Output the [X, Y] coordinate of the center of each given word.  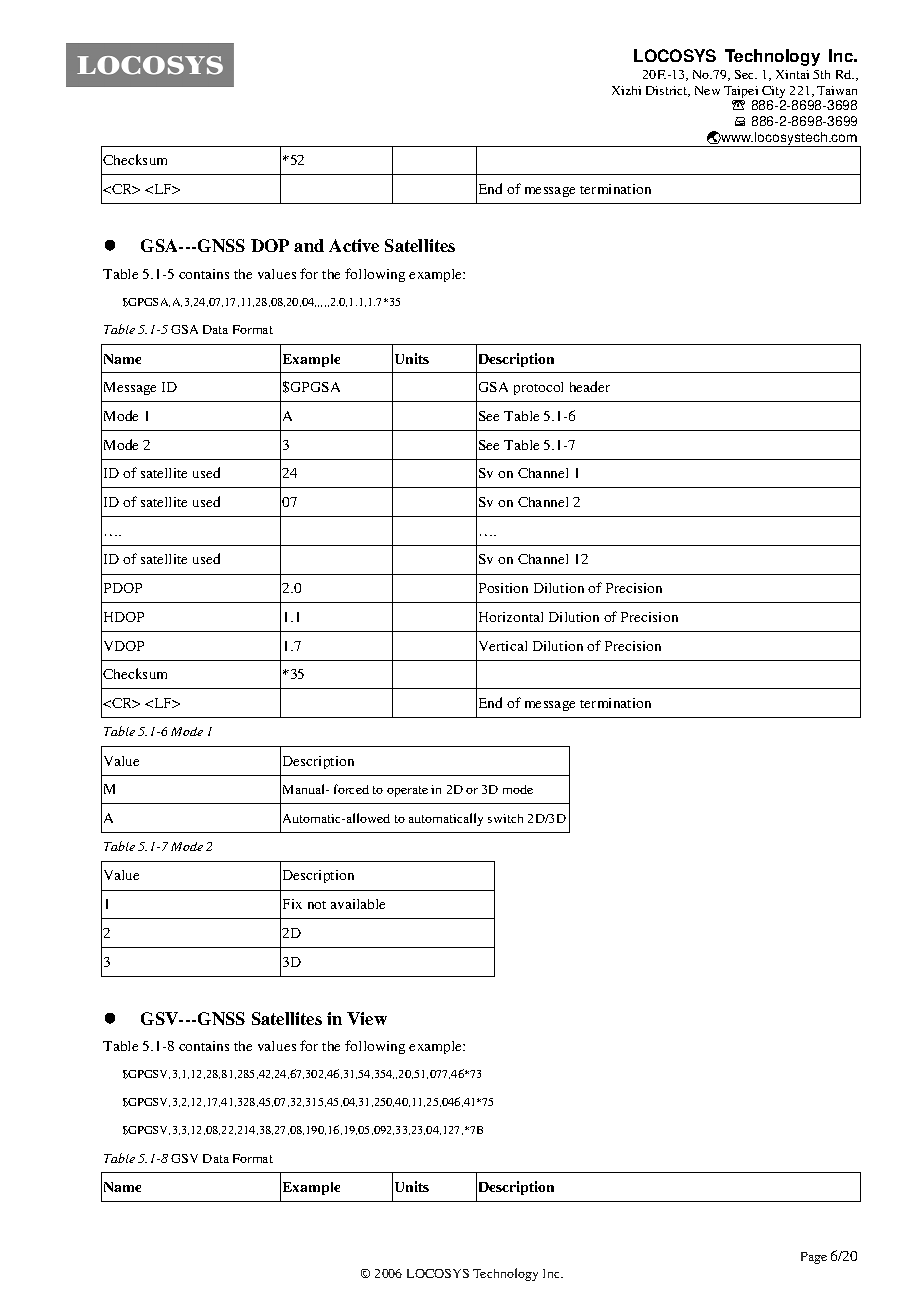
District [668, 91]
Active [354, 245]
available [358, 904]
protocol [538, 388]
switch [505, 818]
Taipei [742, 93]
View [367, 1018]
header [590, 386]
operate [407, 791]
